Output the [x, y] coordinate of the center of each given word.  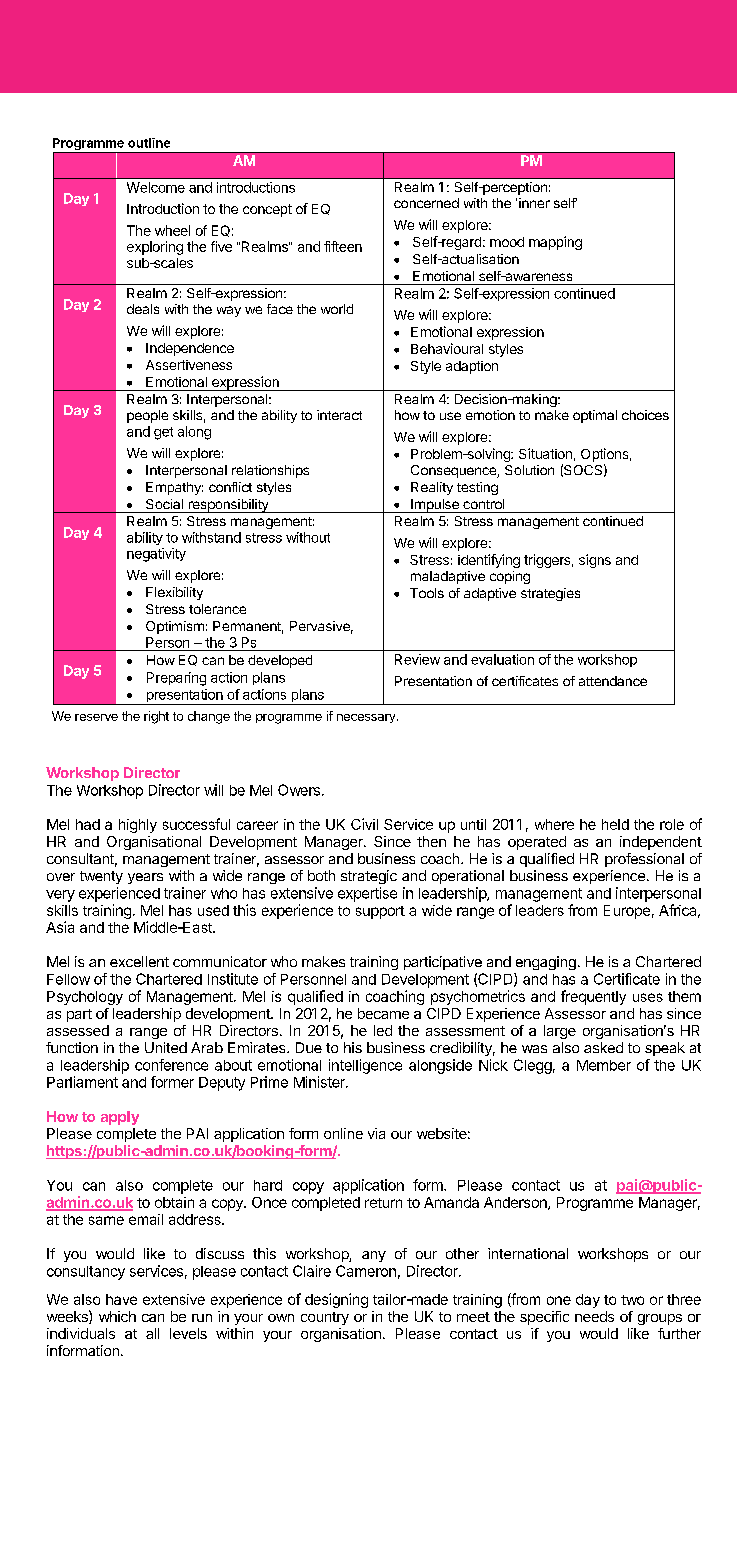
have [121, 1299]
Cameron [366, 1271]
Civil [364, 824]
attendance [613, 681]
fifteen [343, 246]
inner [534, 203]
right [156, 717]
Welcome [156, 187]
